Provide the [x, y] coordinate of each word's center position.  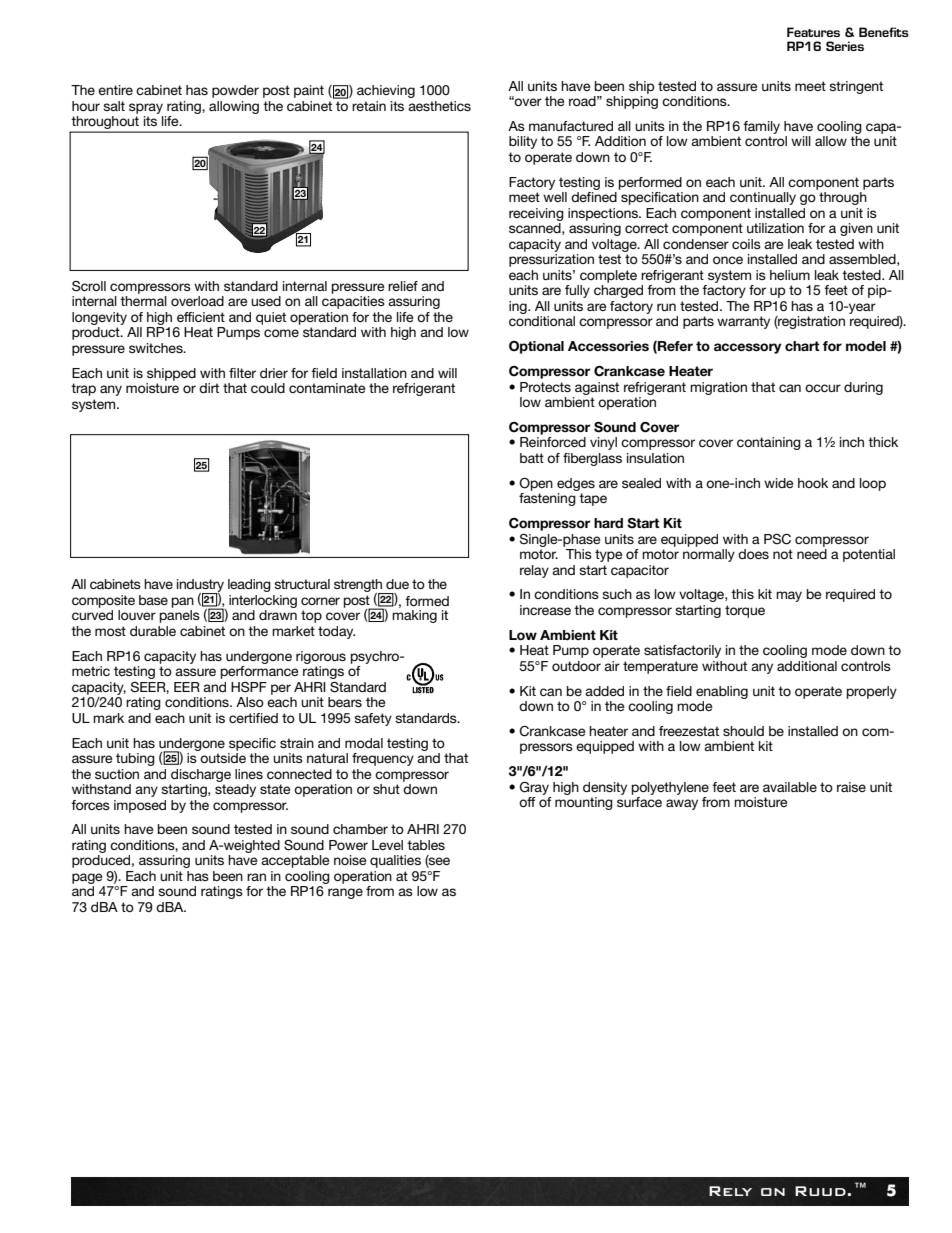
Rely [730, 1191]
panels [180, 616]
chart [802, 346]
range [345, 893]
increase [545, 610]
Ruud [820, 1191]
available [790, 787]
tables [426, 845]
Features [813, 32]
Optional [536, 347]
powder [235, 91]
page [87, 878]
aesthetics [439, 106]
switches [157, 348]
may [789, 596]
